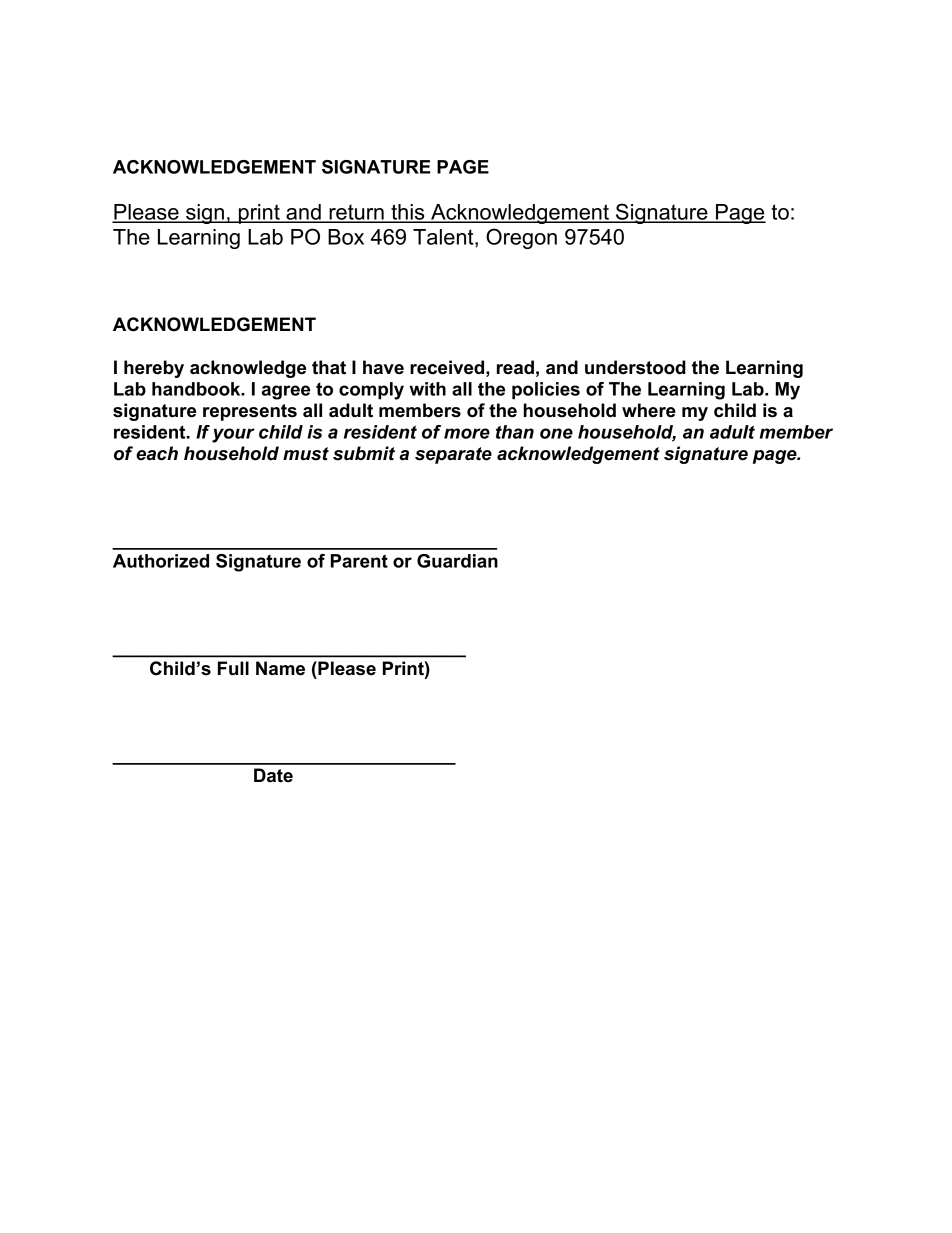 This screenshot has height=1233, width=952. What do you see at coordinates (359, 561) in the screenshot?
I see `Parent` at bounding box center [359, 561].
